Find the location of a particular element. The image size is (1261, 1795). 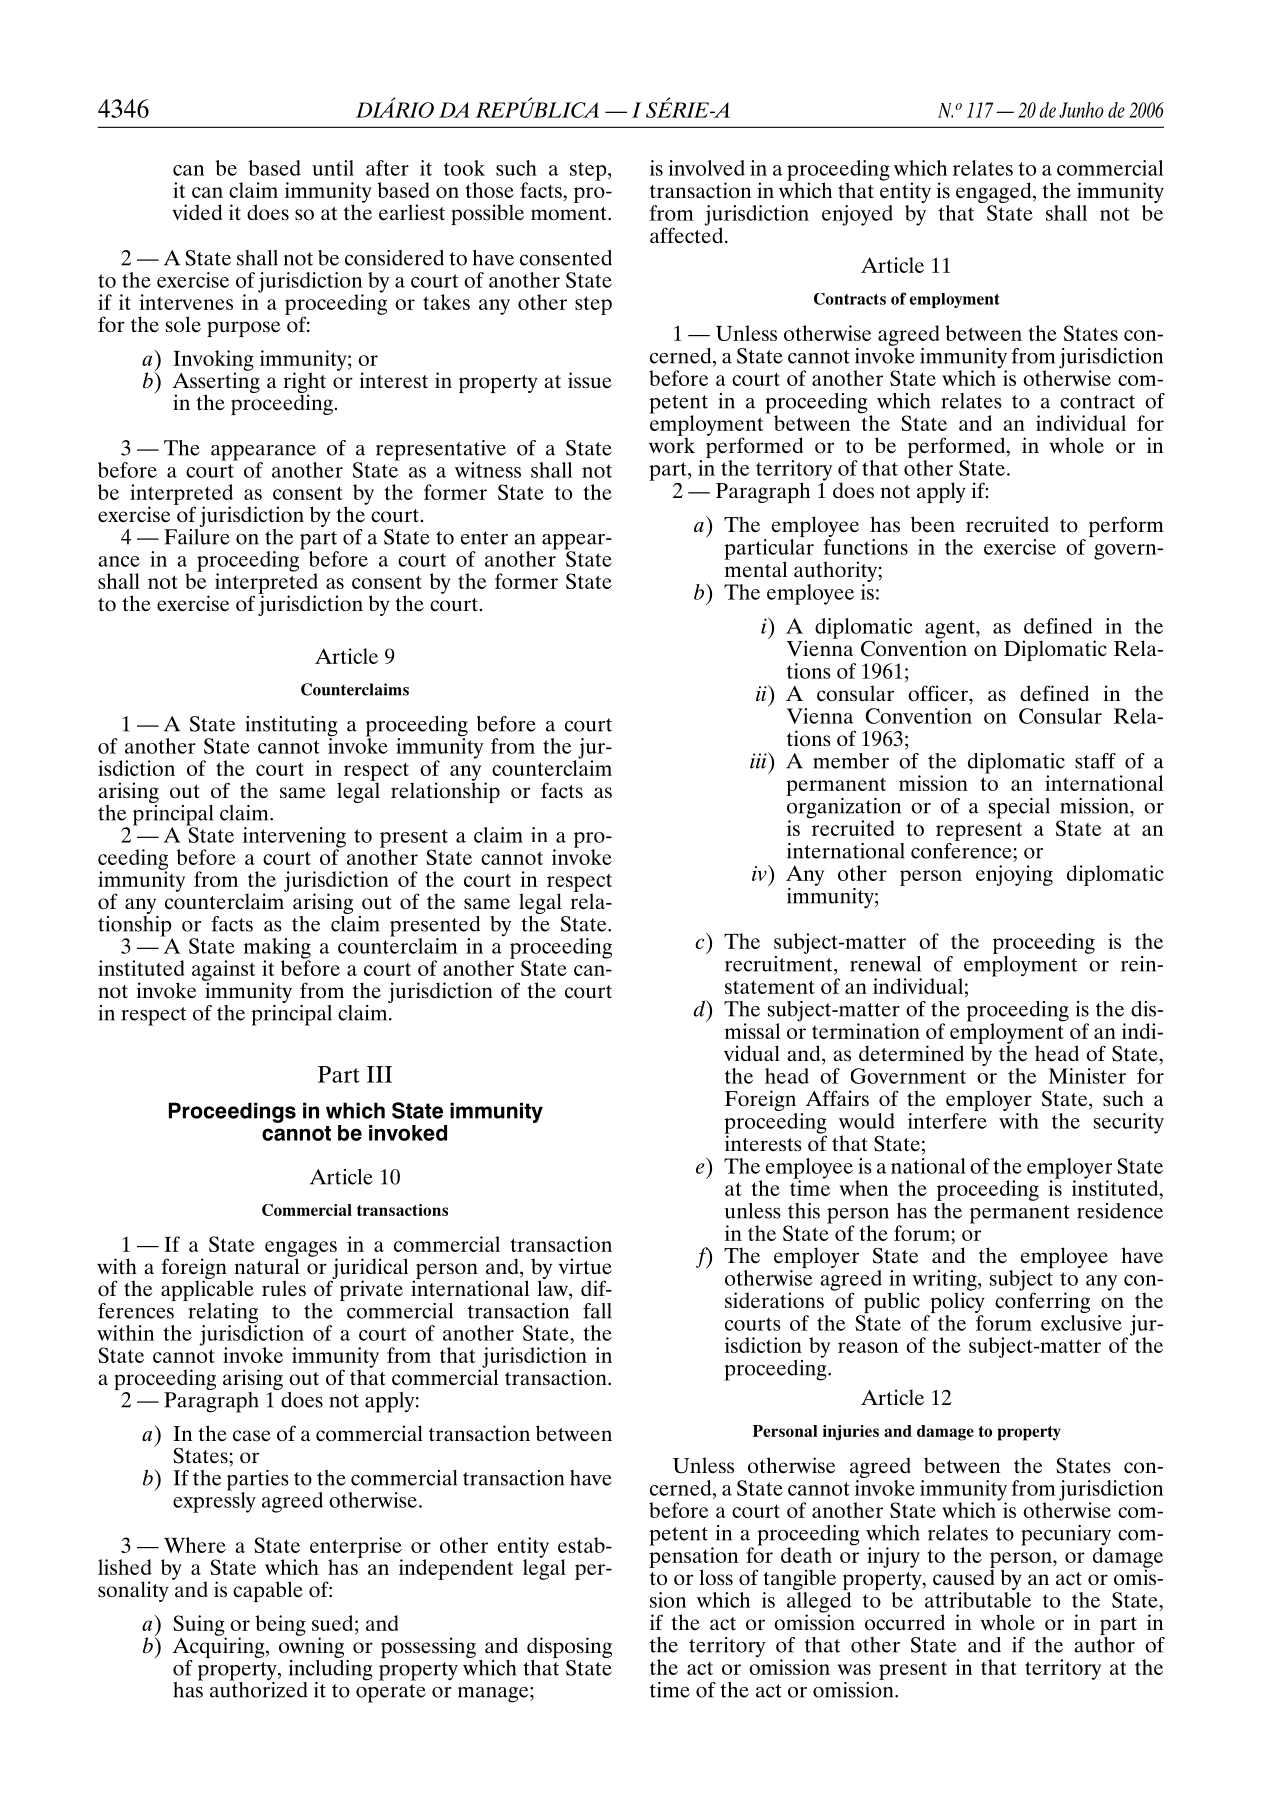

rules is located at coordinates (284, 1288).
